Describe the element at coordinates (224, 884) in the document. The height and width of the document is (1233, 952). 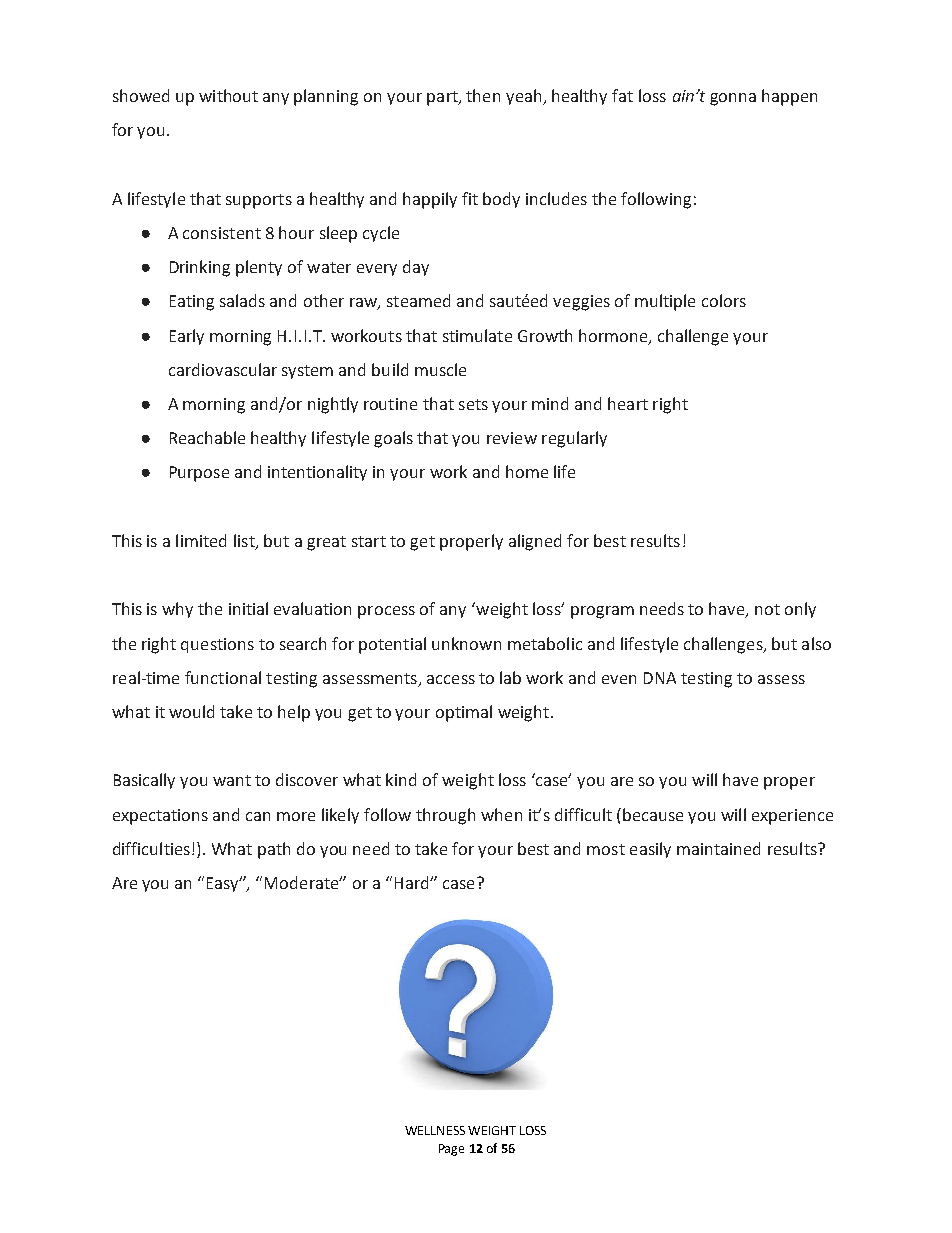
I see `Easy` at that location.
